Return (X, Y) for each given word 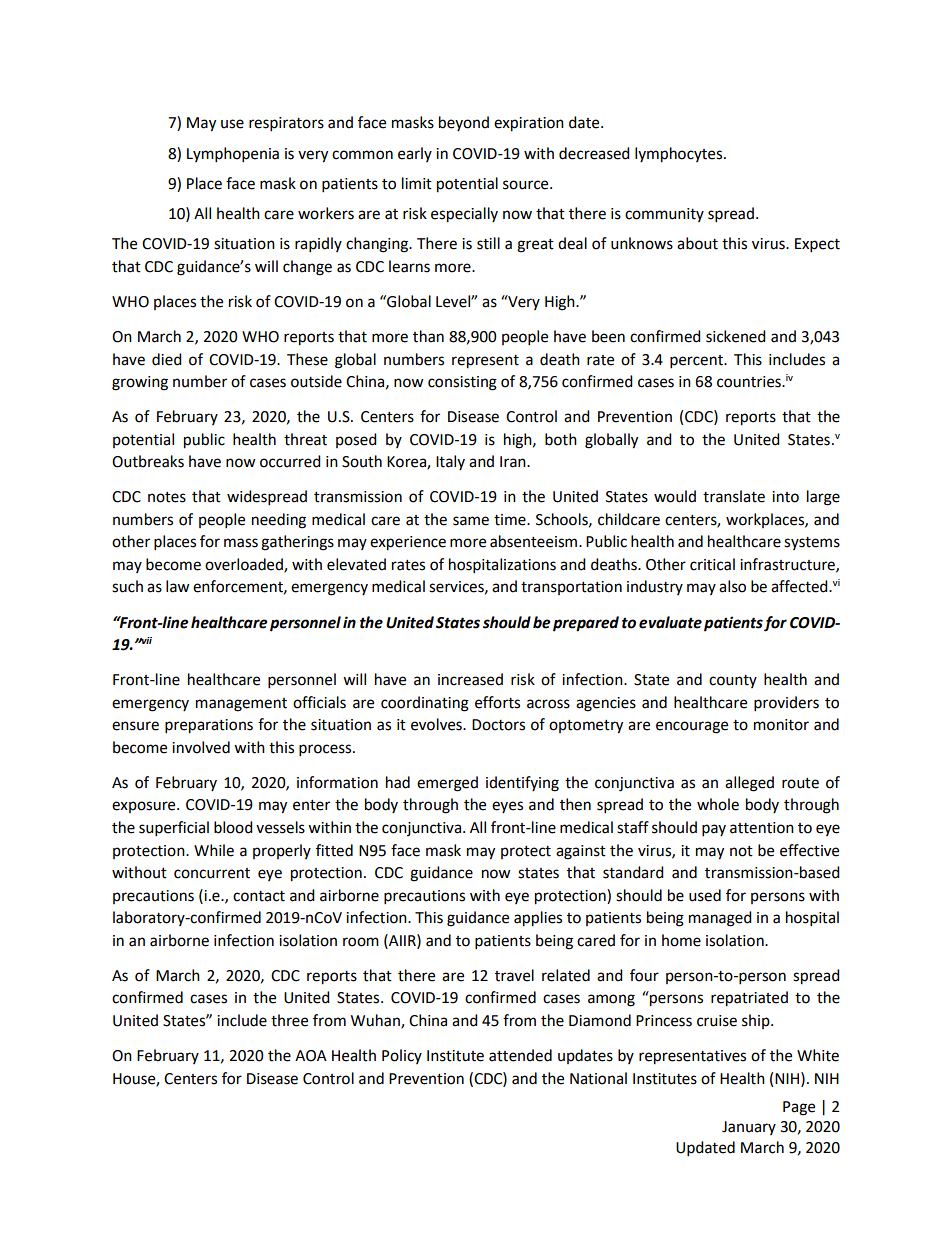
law (178, 586)
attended (520, 1055)
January (749, 1128)
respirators (286, 124)
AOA (311, 1056)
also (732, 586)
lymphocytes (680, 155)
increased (470, 679)
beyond (464, 123)
